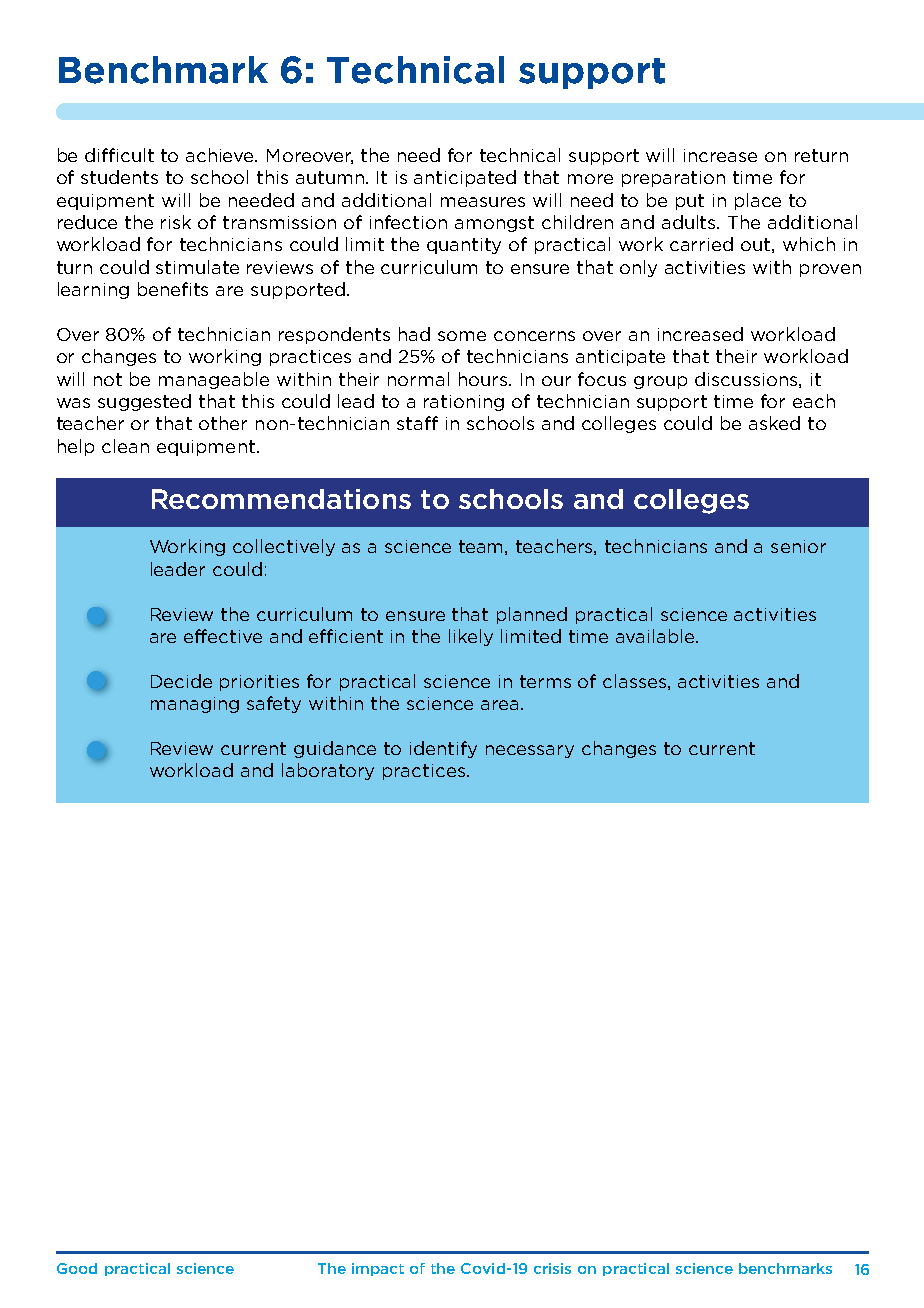  I want to click on risk, so click(176, 222).
